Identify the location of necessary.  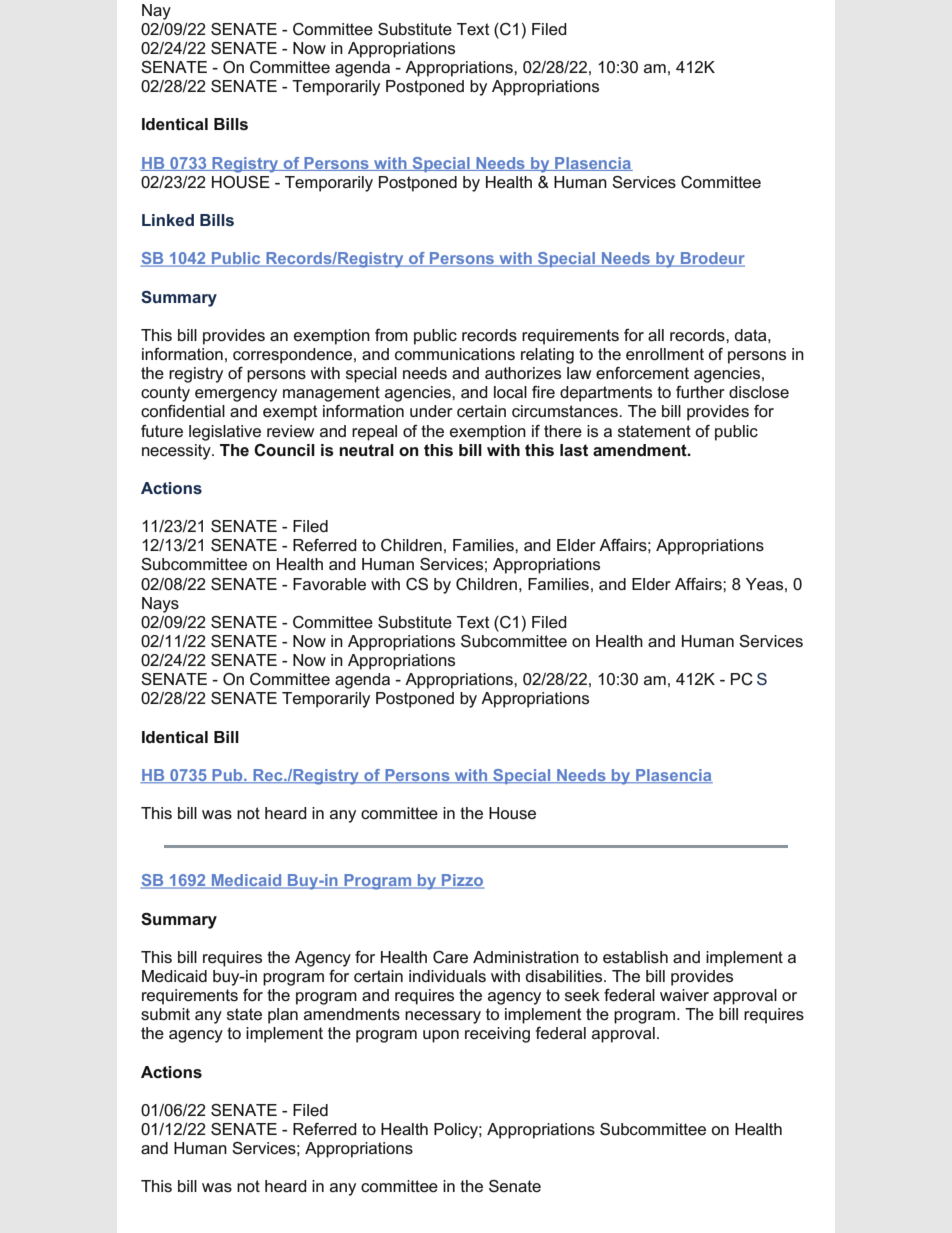
(443, 1017).
